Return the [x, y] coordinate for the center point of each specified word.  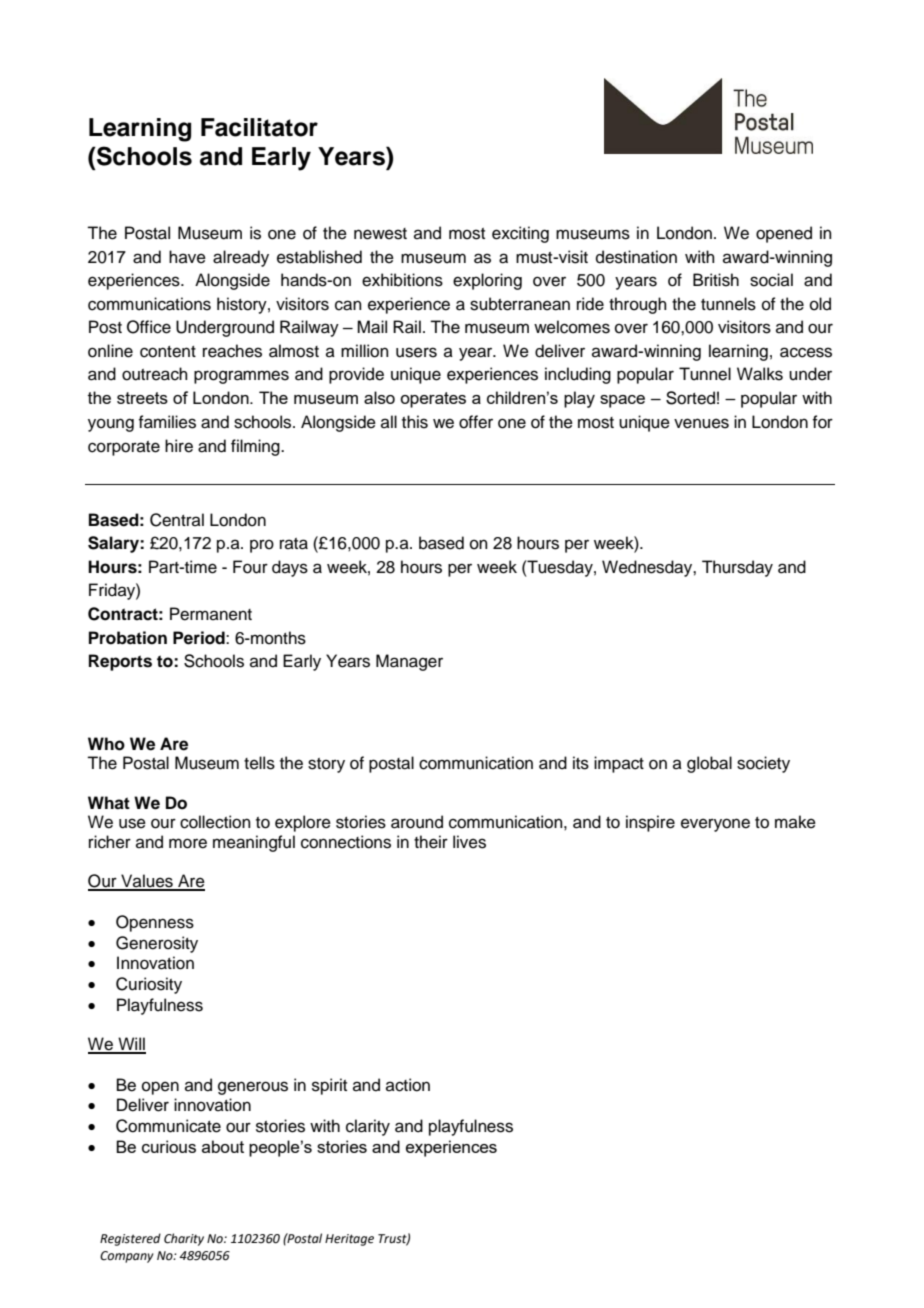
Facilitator [259, 127]
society [763, 764]
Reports [120, 662]
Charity [184, 1239]
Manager [409, 662]
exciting [520, 234]
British [716, 280]
